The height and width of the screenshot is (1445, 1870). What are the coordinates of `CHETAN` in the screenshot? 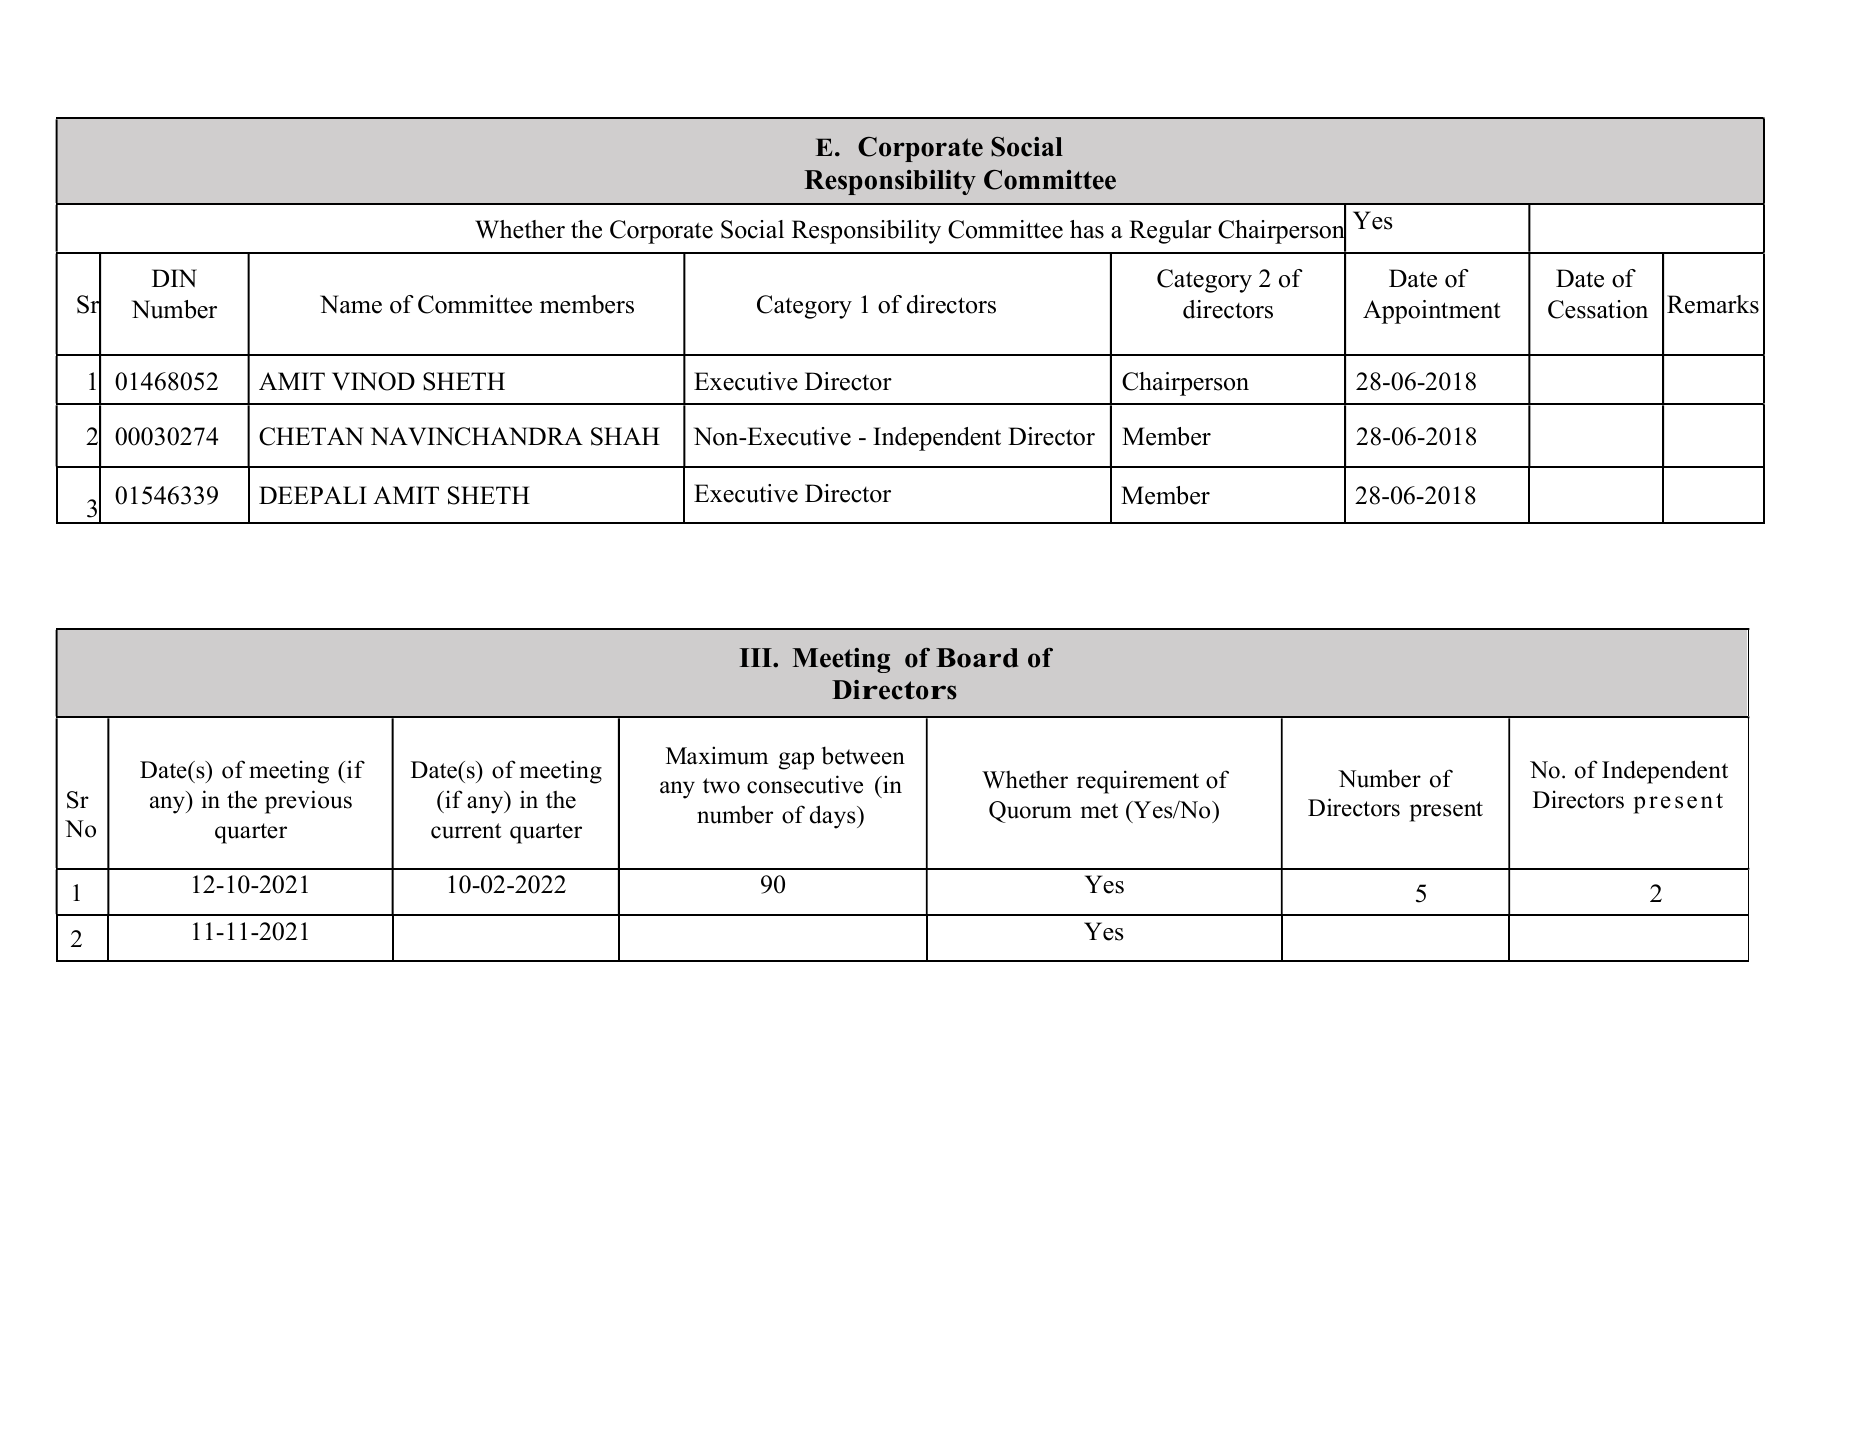 It's located at (311, 436).
